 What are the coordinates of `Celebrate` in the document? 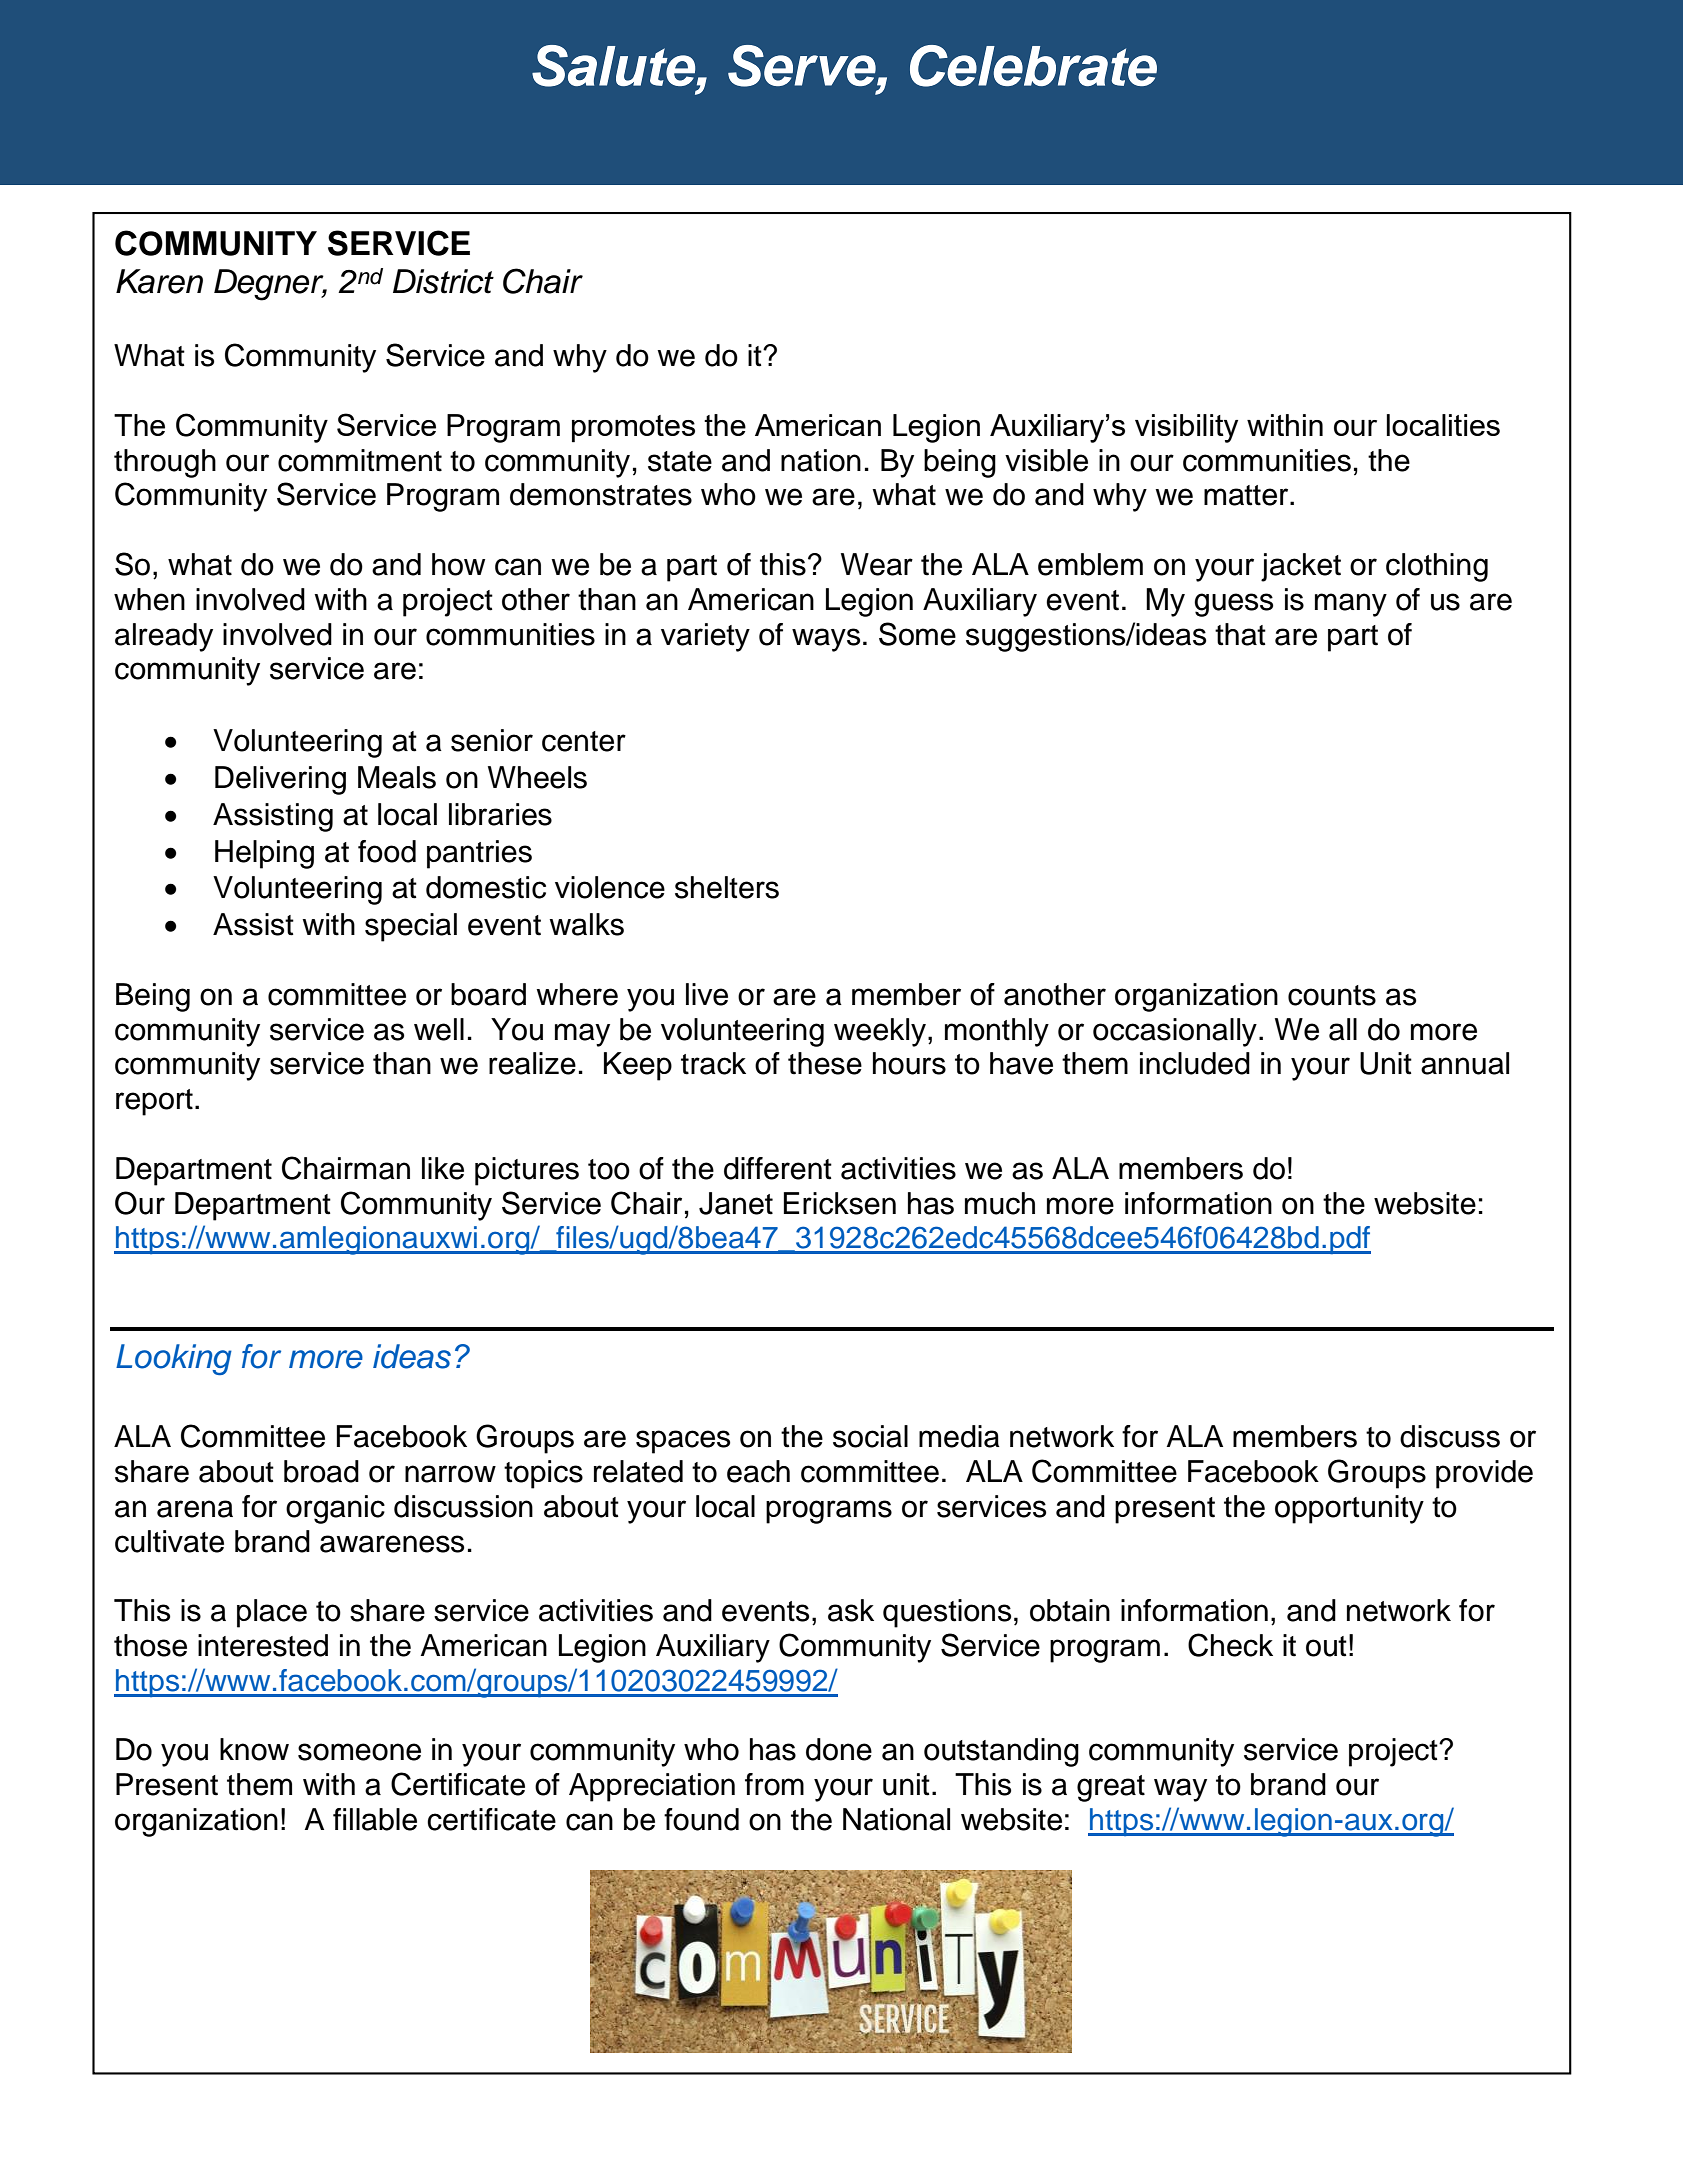 It's located at (1033, 66).
